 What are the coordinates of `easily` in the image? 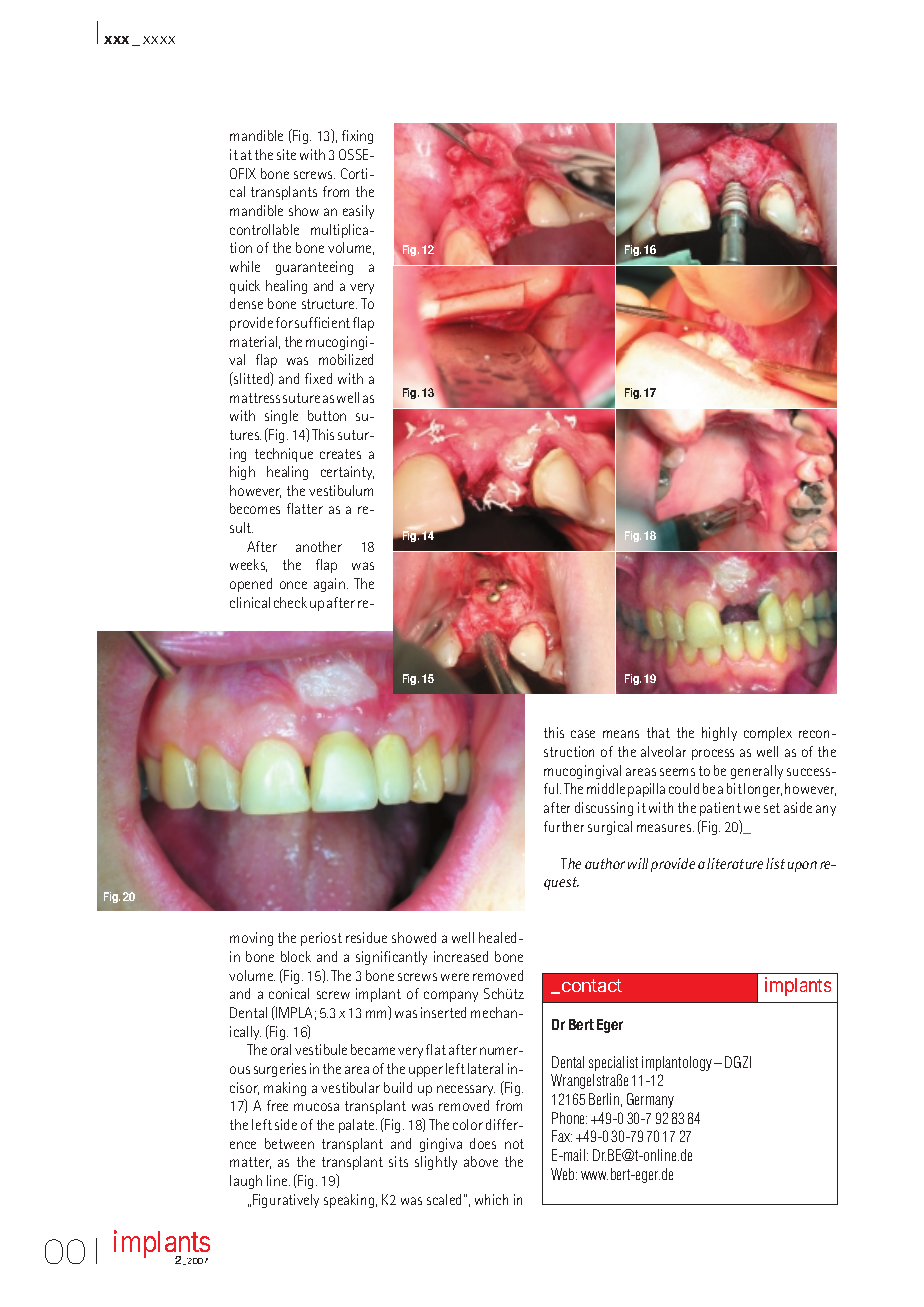 It's located at (358, 212).
